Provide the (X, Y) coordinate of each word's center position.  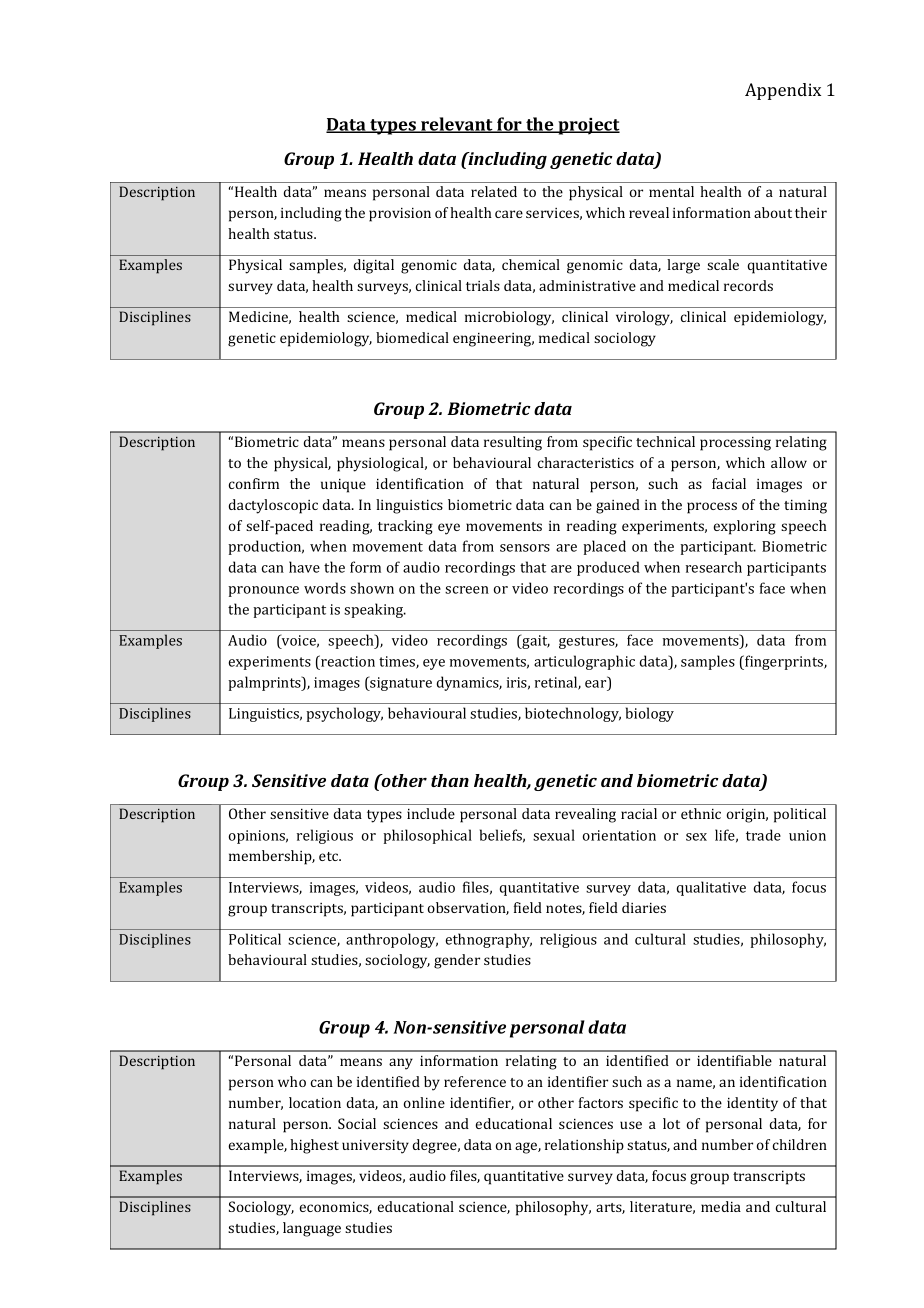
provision (400, 215)
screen (467, 590)
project (588, 126)
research (714, 567)
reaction (347, 661)
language (312, 1229)
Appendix (783, 91)
